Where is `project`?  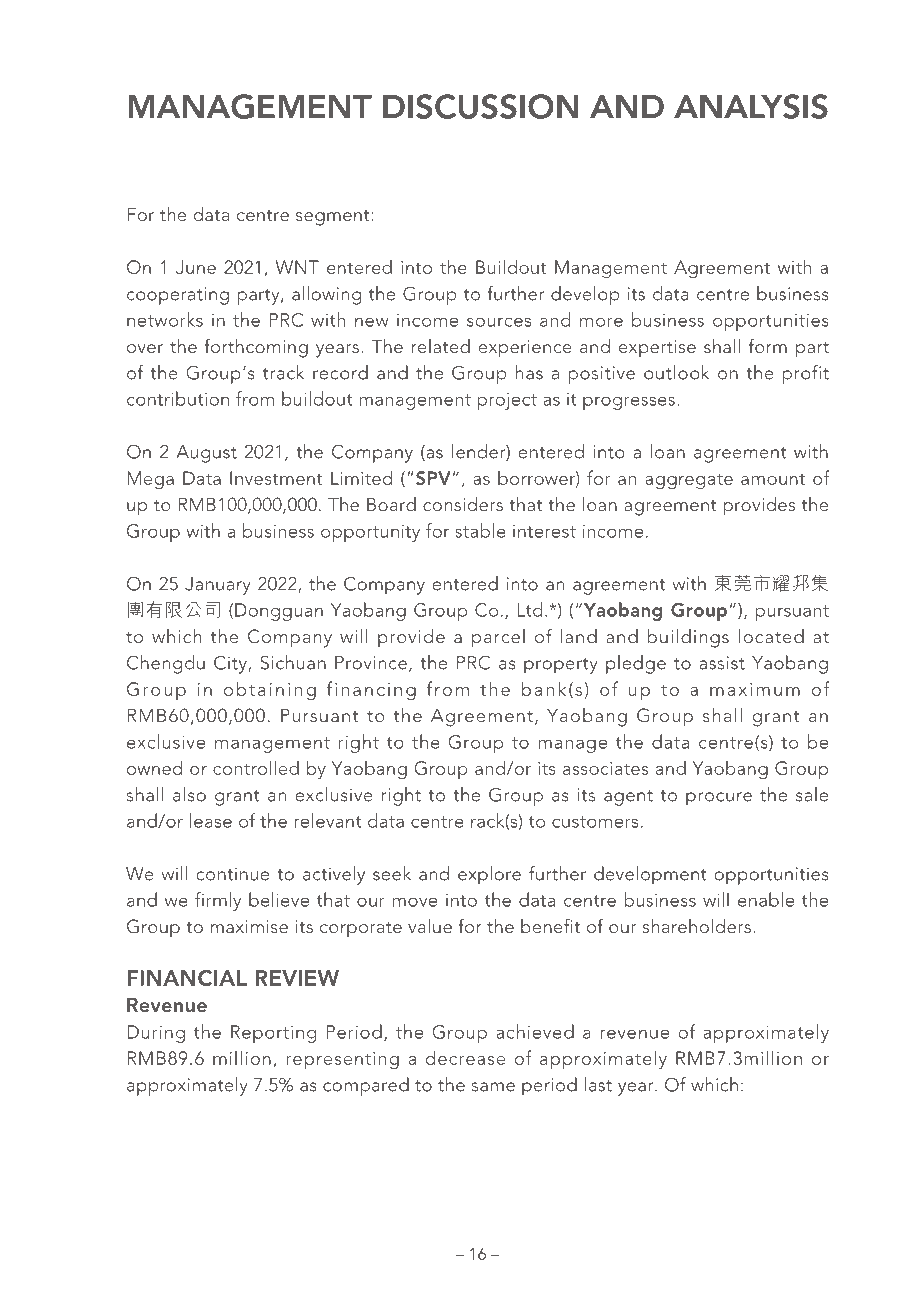 project is located at coordinates (507, 401).
